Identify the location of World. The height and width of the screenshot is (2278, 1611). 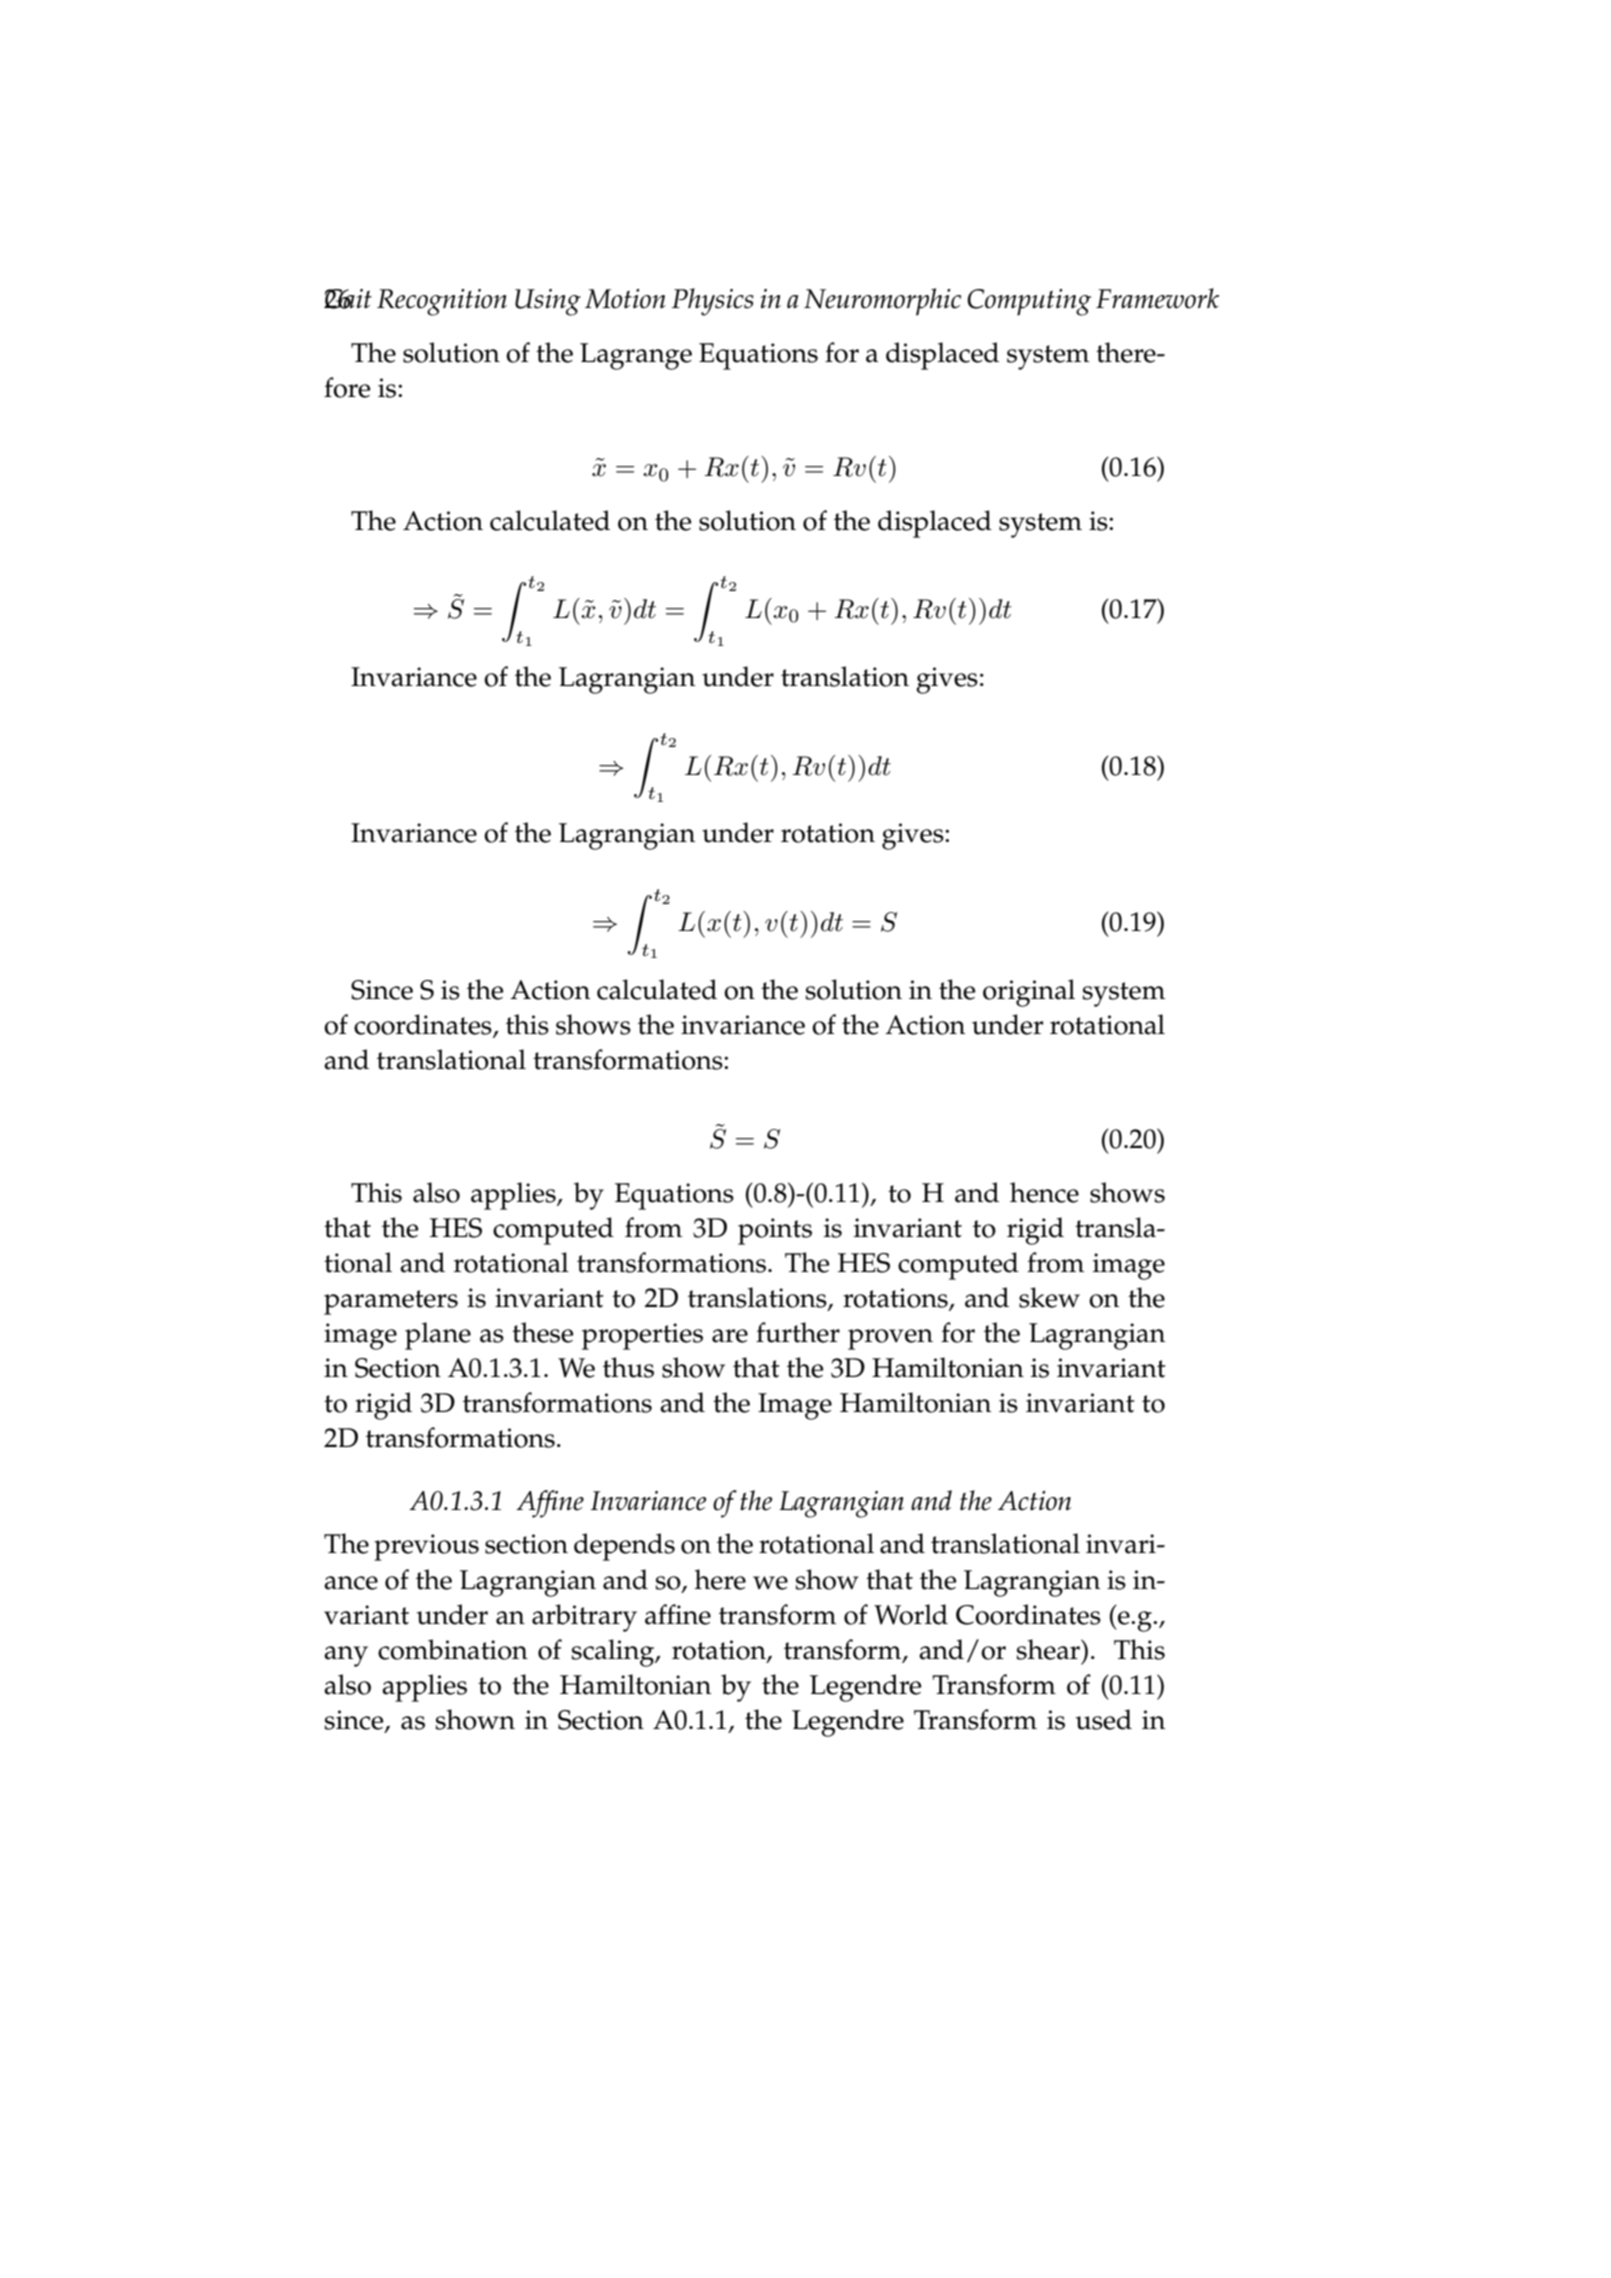
(911, 1614).
